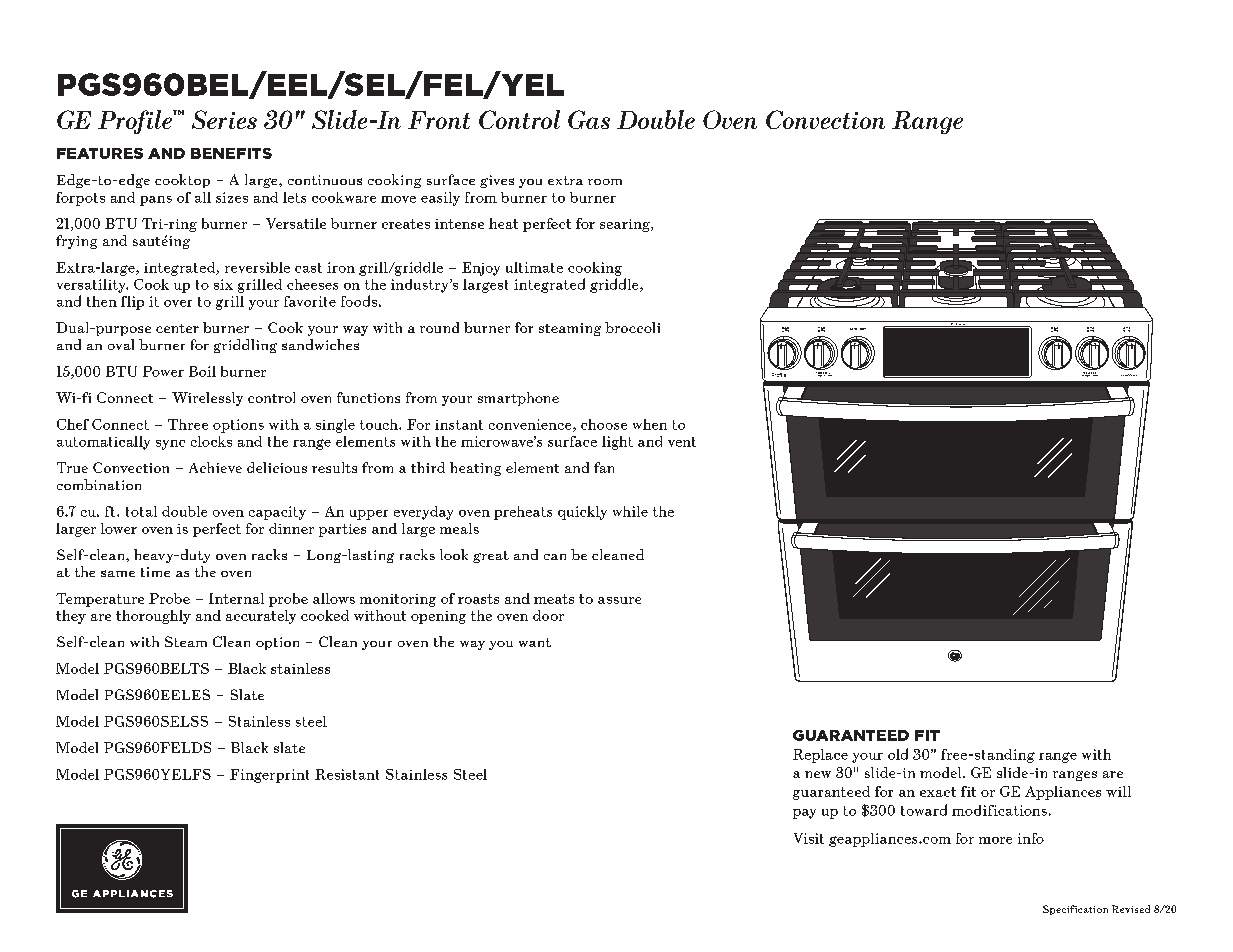  What do you see at coordinates (809, 838) in the screenshot?
I see `Visit` at bounding box center [809, 838].
